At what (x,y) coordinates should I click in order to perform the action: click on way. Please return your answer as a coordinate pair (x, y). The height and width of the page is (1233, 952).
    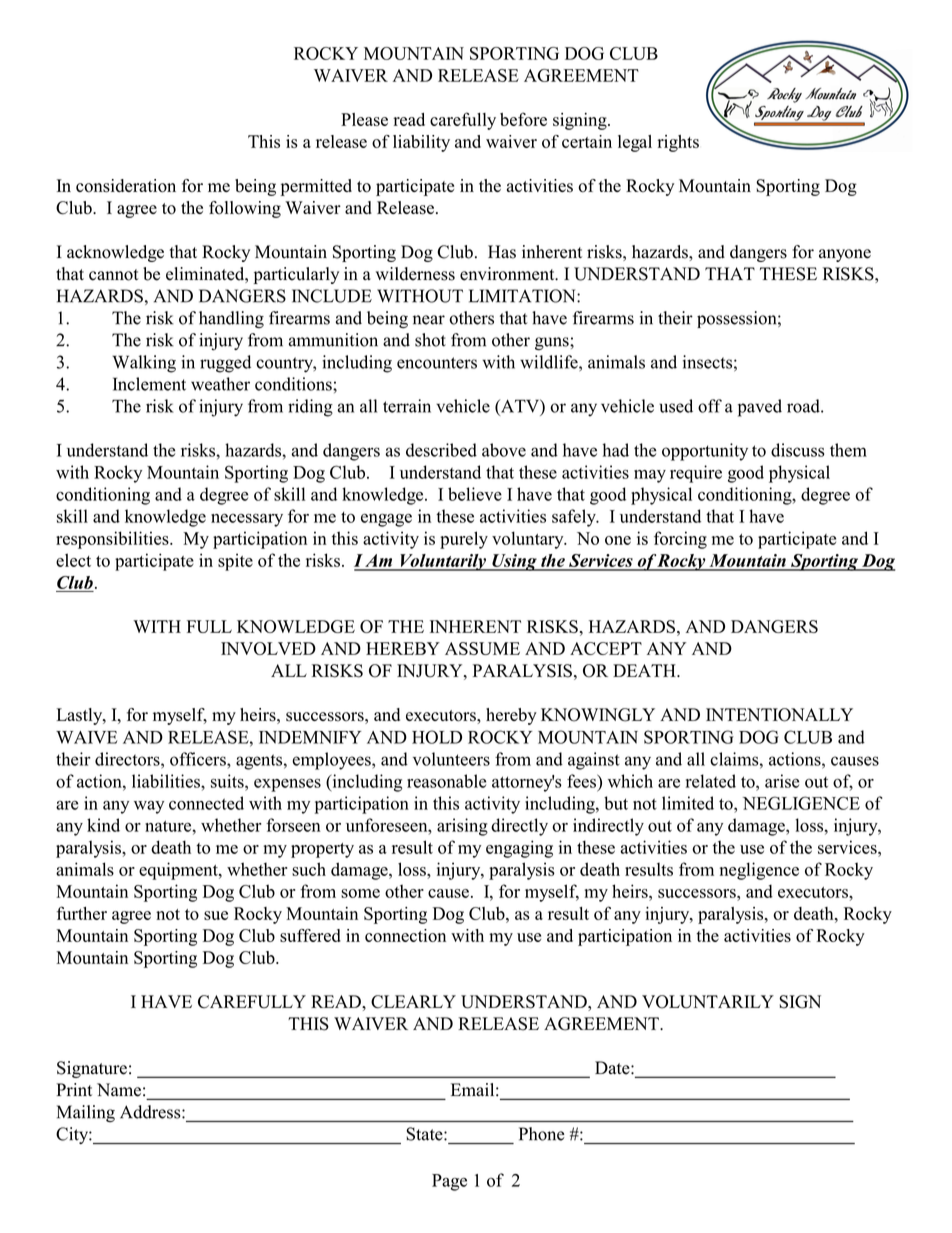
    Looking at the image, I should click on (149, 807).
